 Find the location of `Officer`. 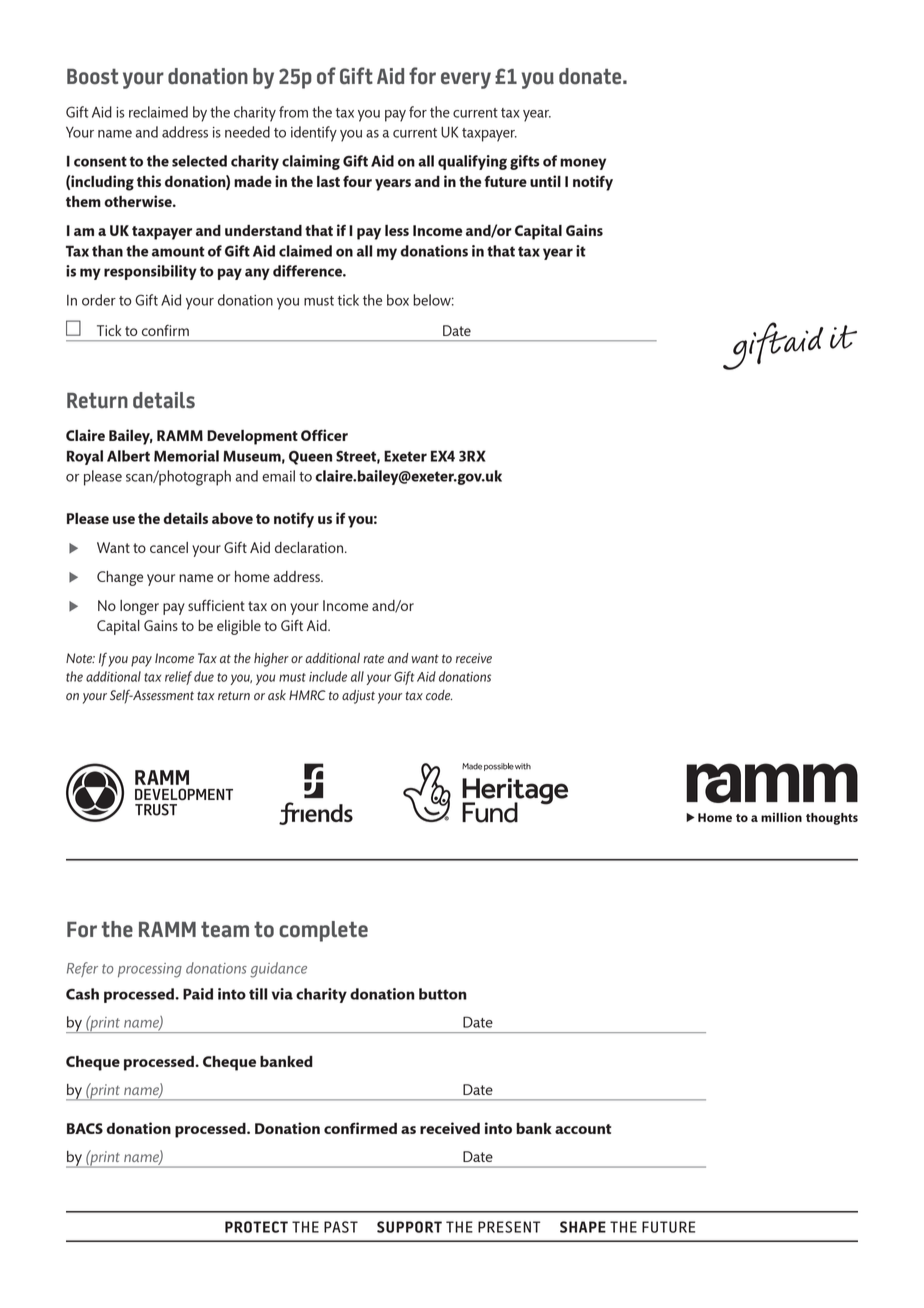

Officer is located at coordinates (324, 435).
